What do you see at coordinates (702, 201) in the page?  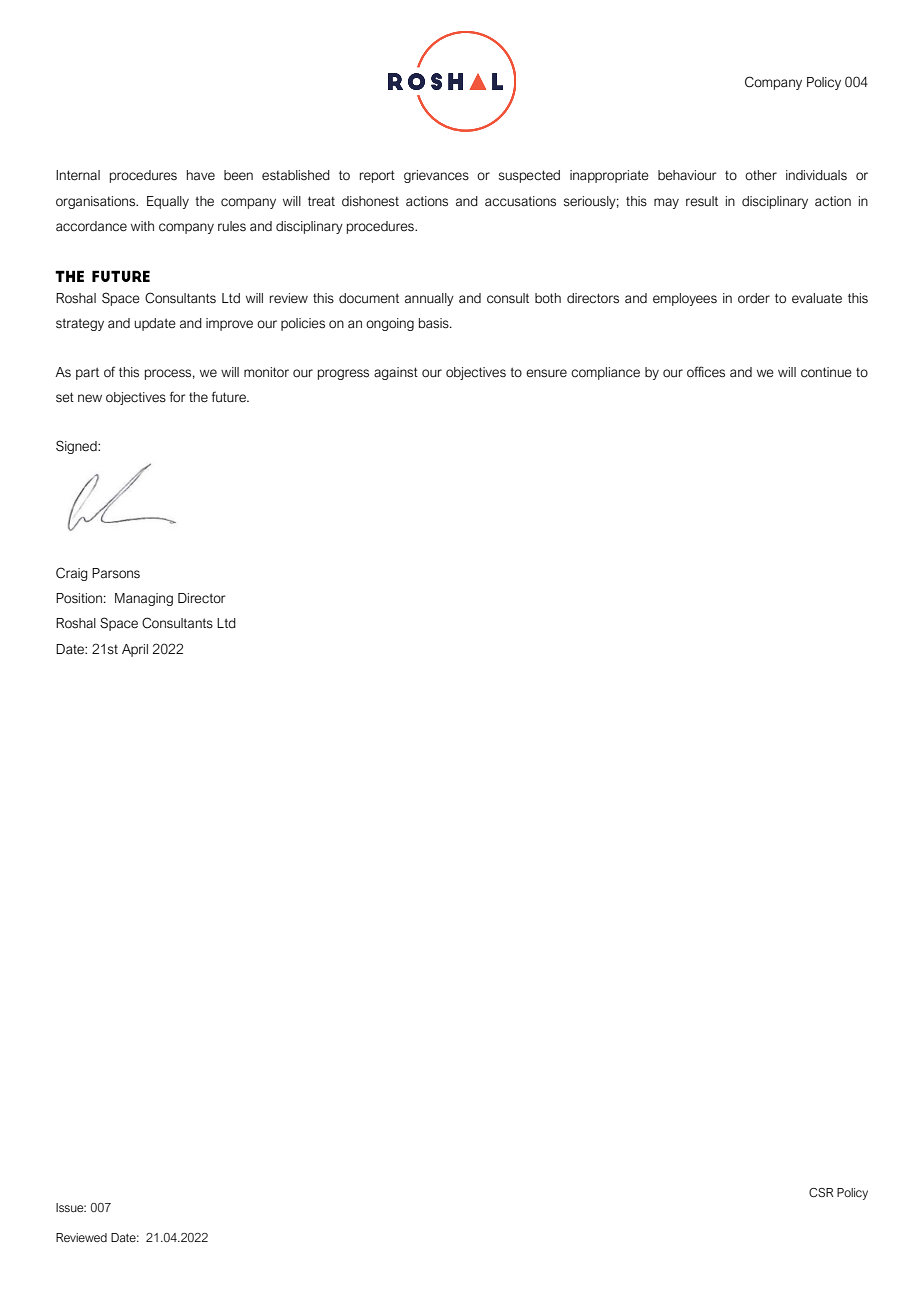 I see `result` at bounding box center [702, 201].
